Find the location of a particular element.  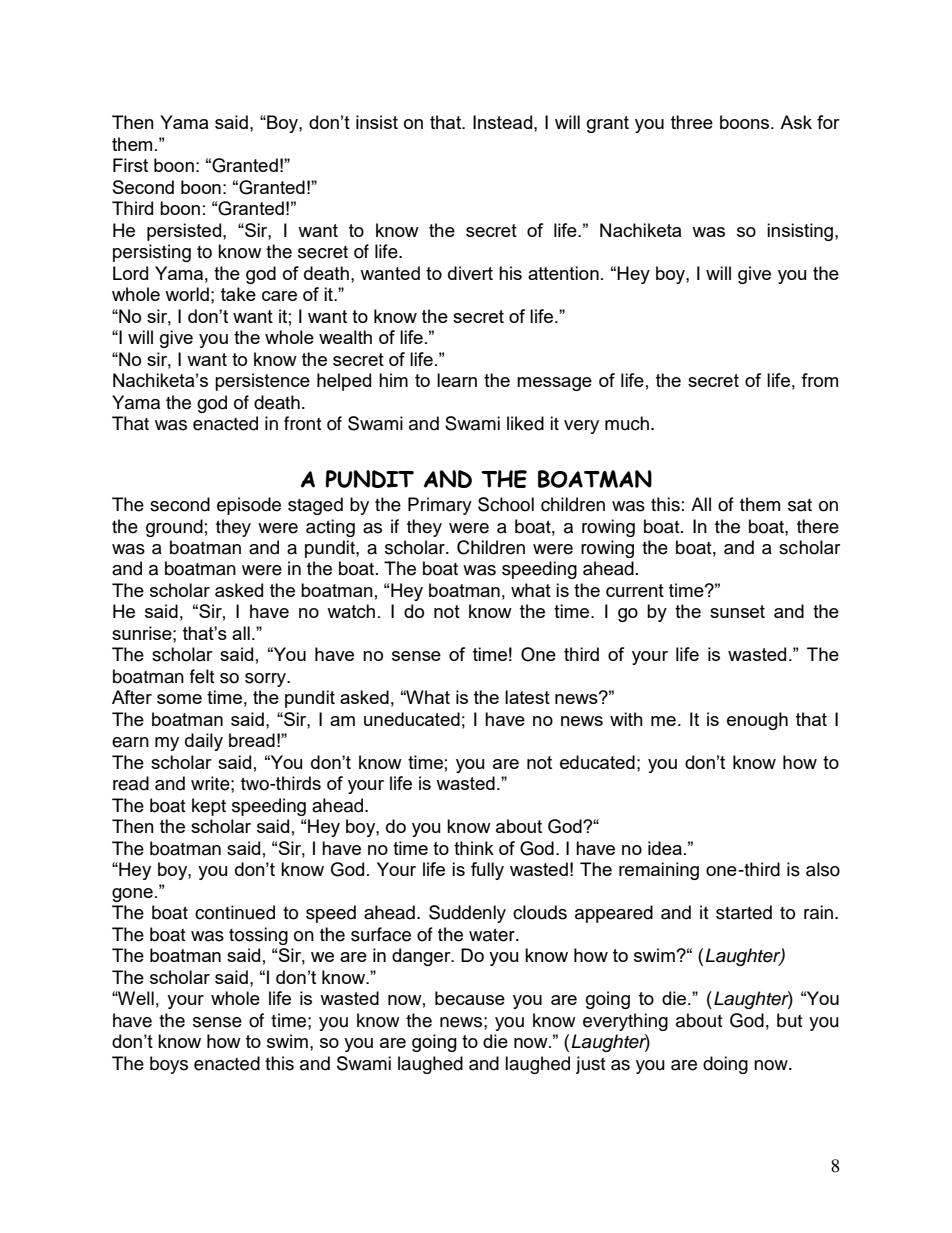

idea is located at coordinates (665, 848).
